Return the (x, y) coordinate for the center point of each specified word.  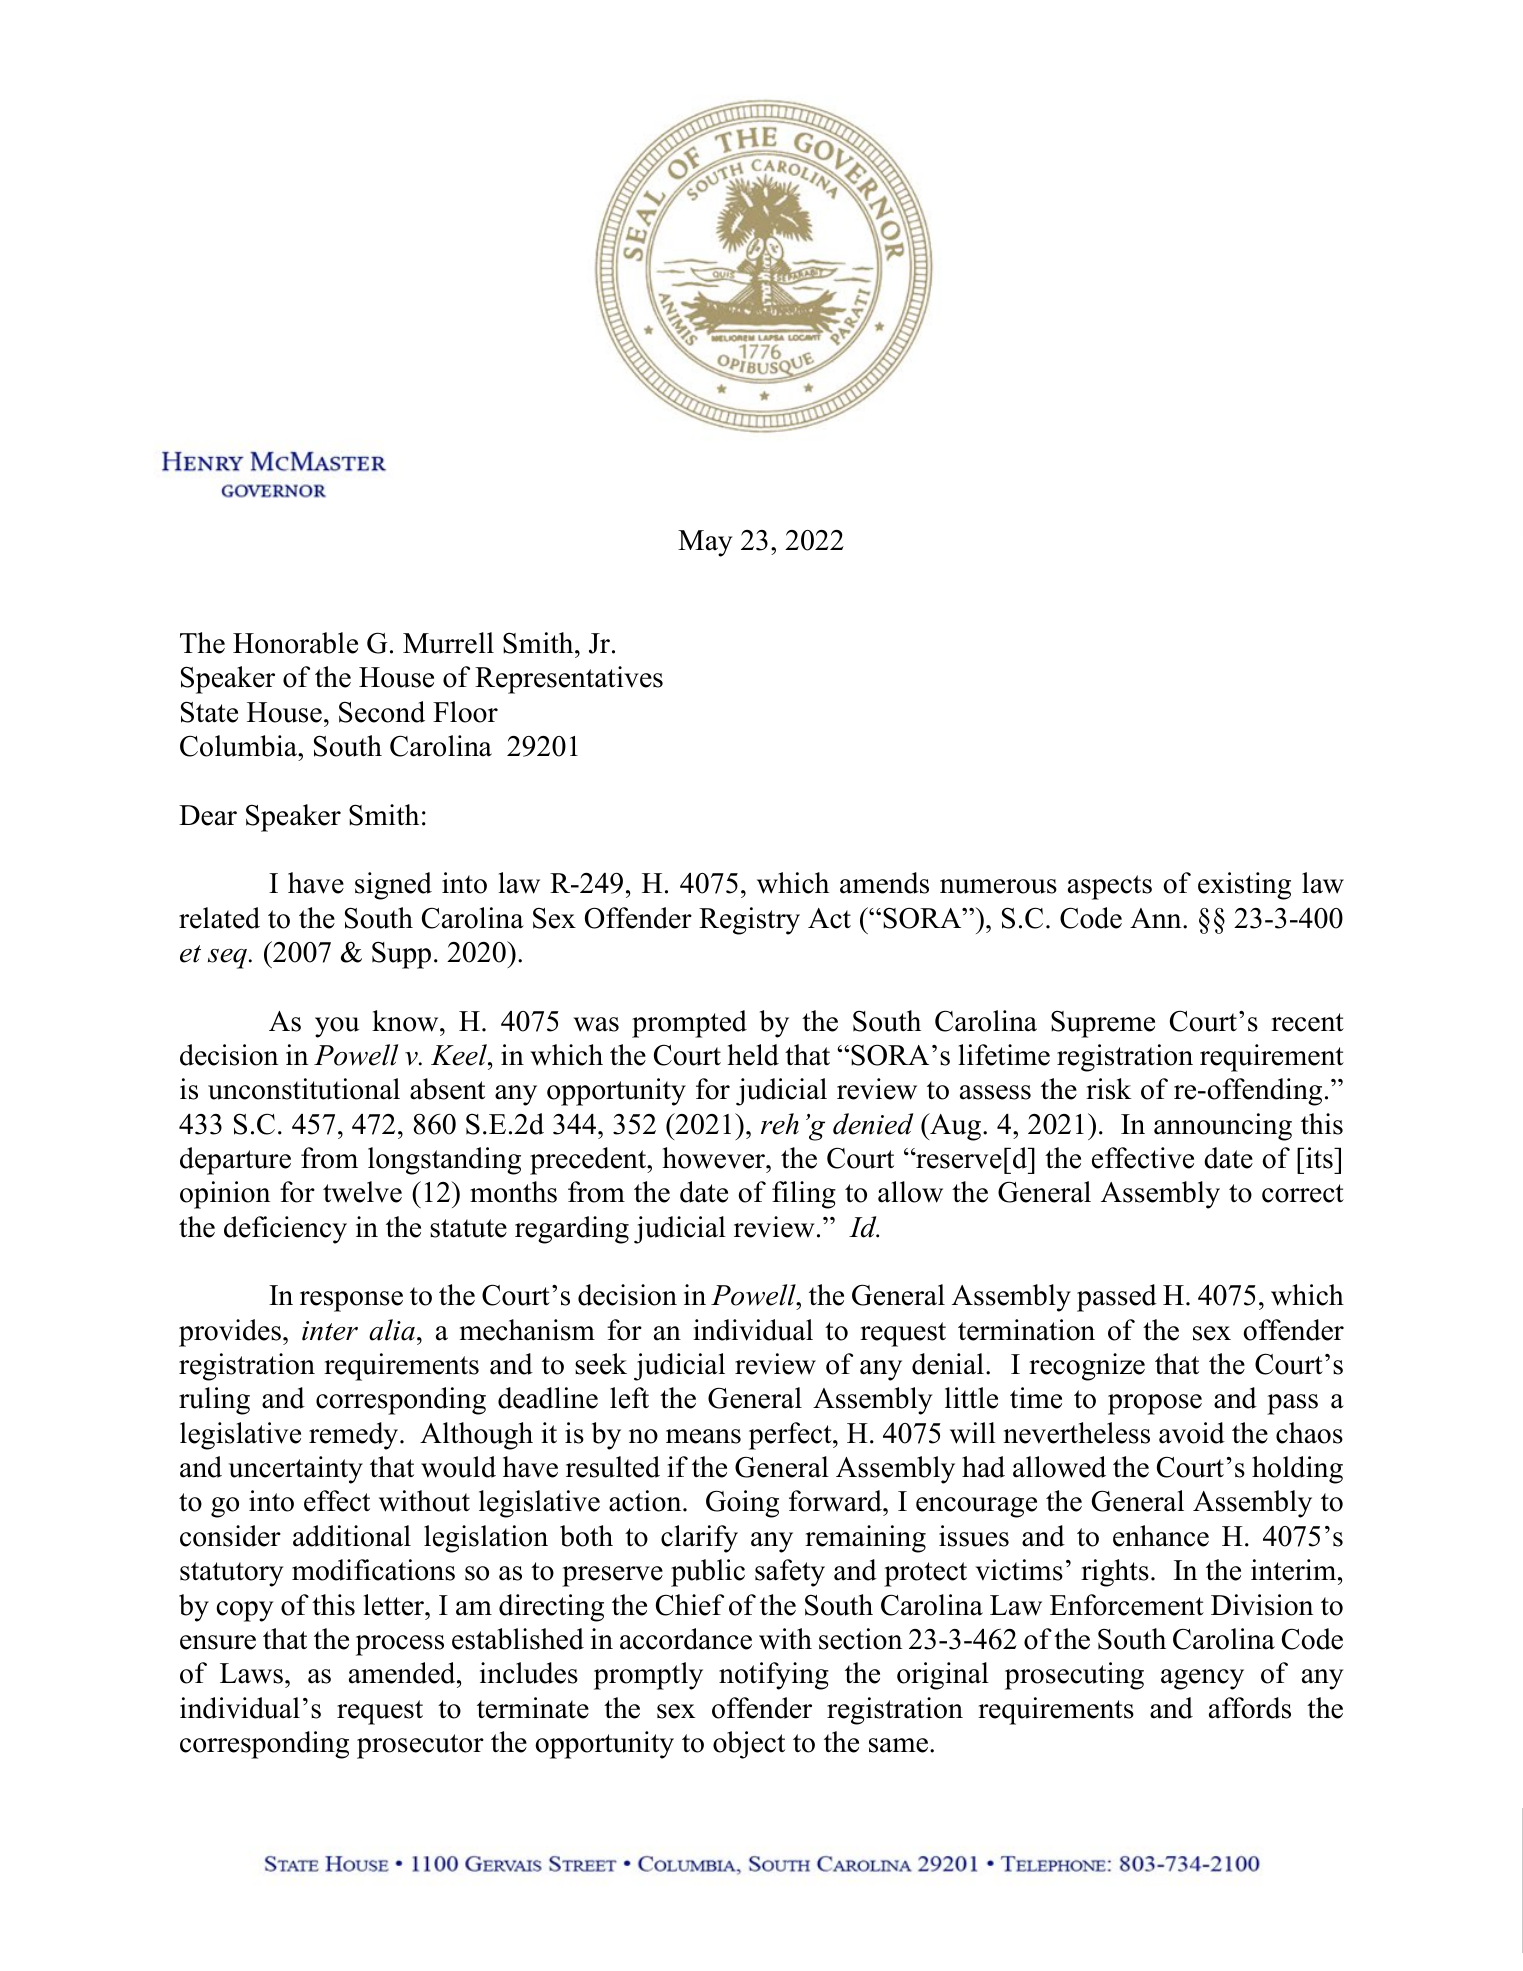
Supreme (1103, 1024)
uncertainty (296, 1470)
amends (884, 883)
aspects (1110, 887)
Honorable (295, 643)
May (705, 543)
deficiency (285, 1230)
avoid (1192, 1433)
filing (804, 1195)
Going (742, 1504)
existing (1244, 886)
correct (1303, 1193)
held (753, 1055)
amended (403, 1673)
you (337, 1027)
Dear (208, 815)
